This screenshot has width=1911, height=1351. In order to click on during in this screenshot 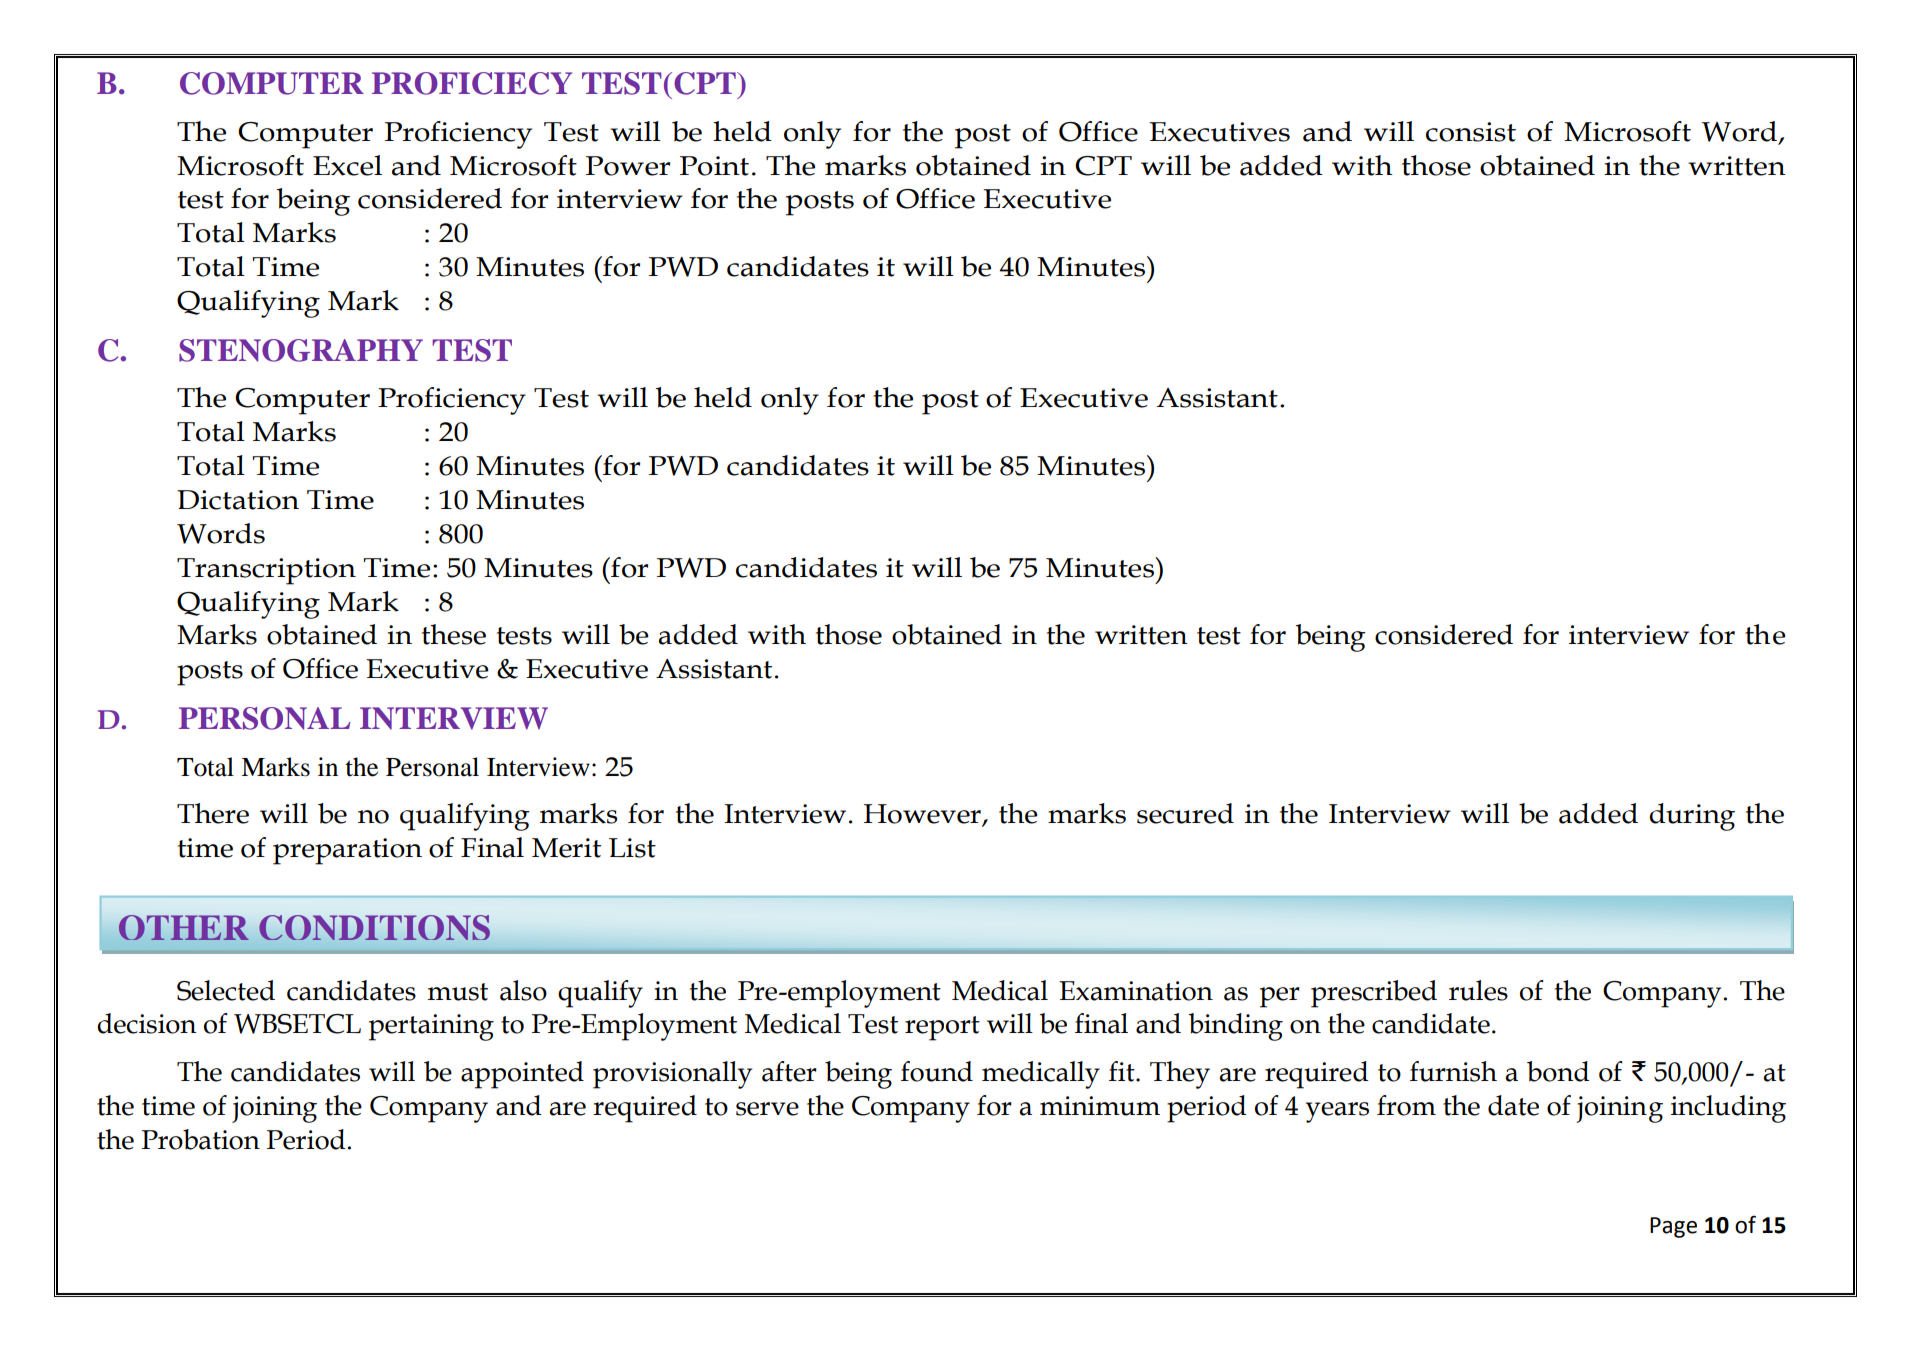, I will do `click(1692, 817)`.
